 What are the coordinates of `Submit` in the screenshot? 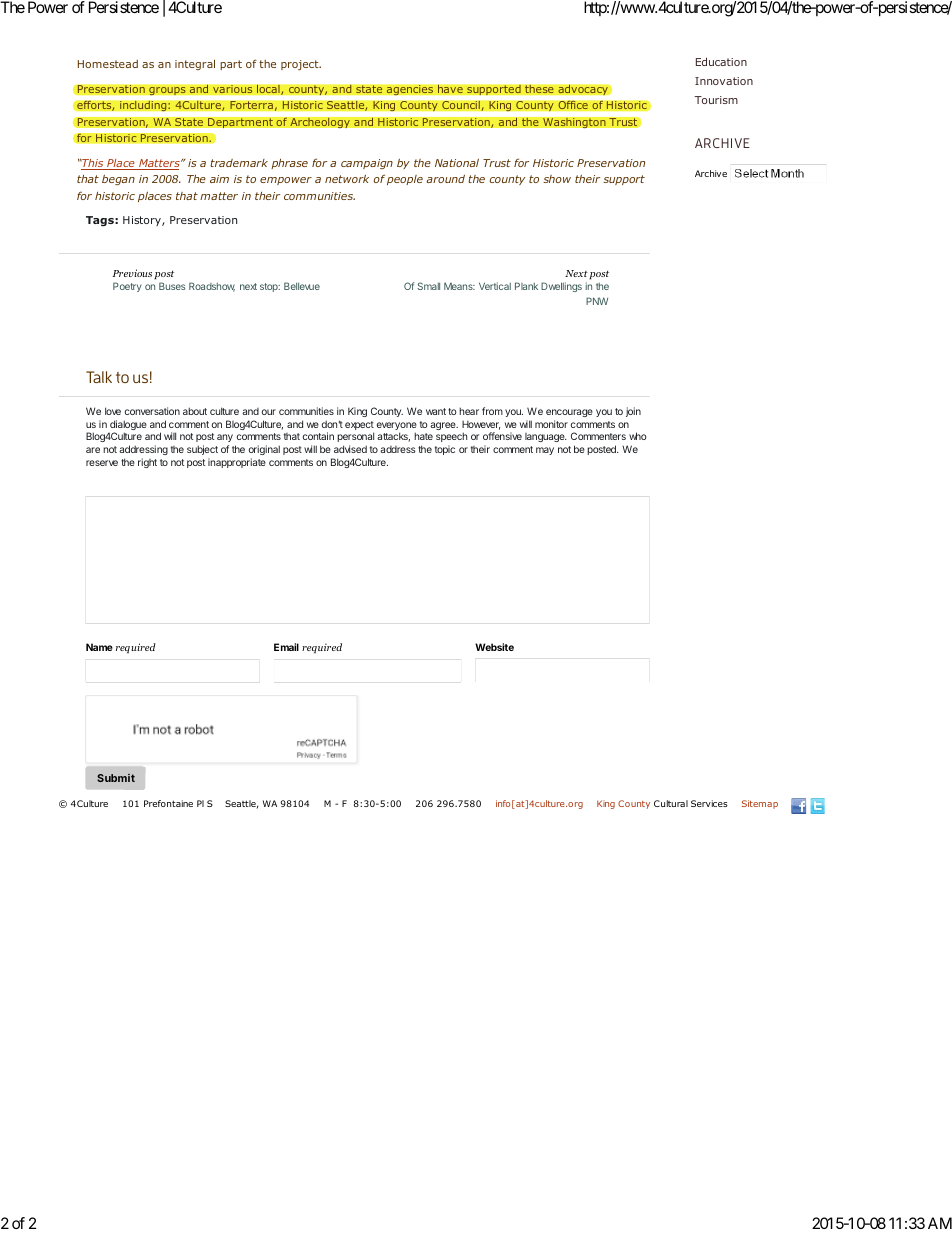 It's located at (116, 778).
